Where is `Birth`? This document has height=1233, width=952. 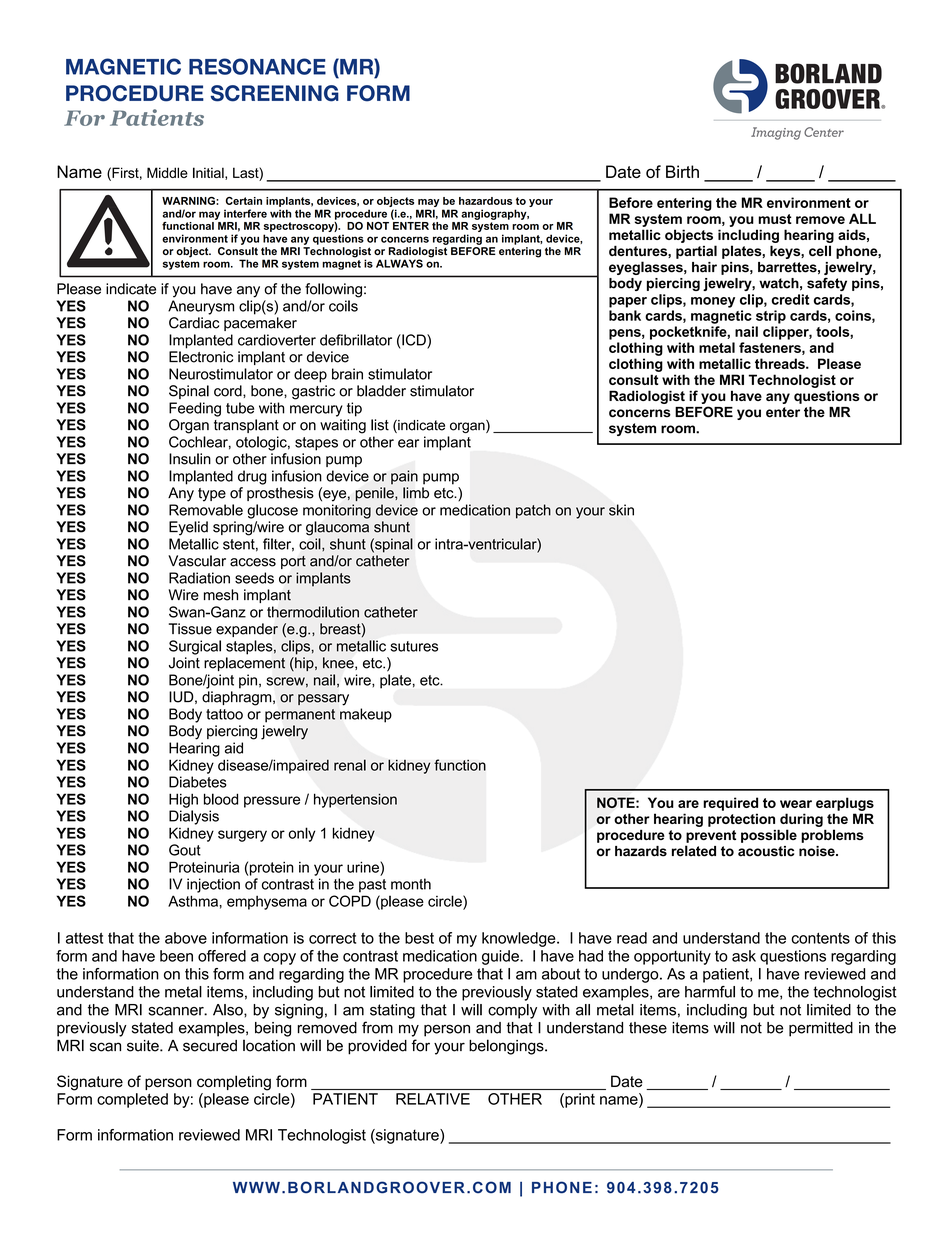
Birth is located at coordinates (682, 171).
